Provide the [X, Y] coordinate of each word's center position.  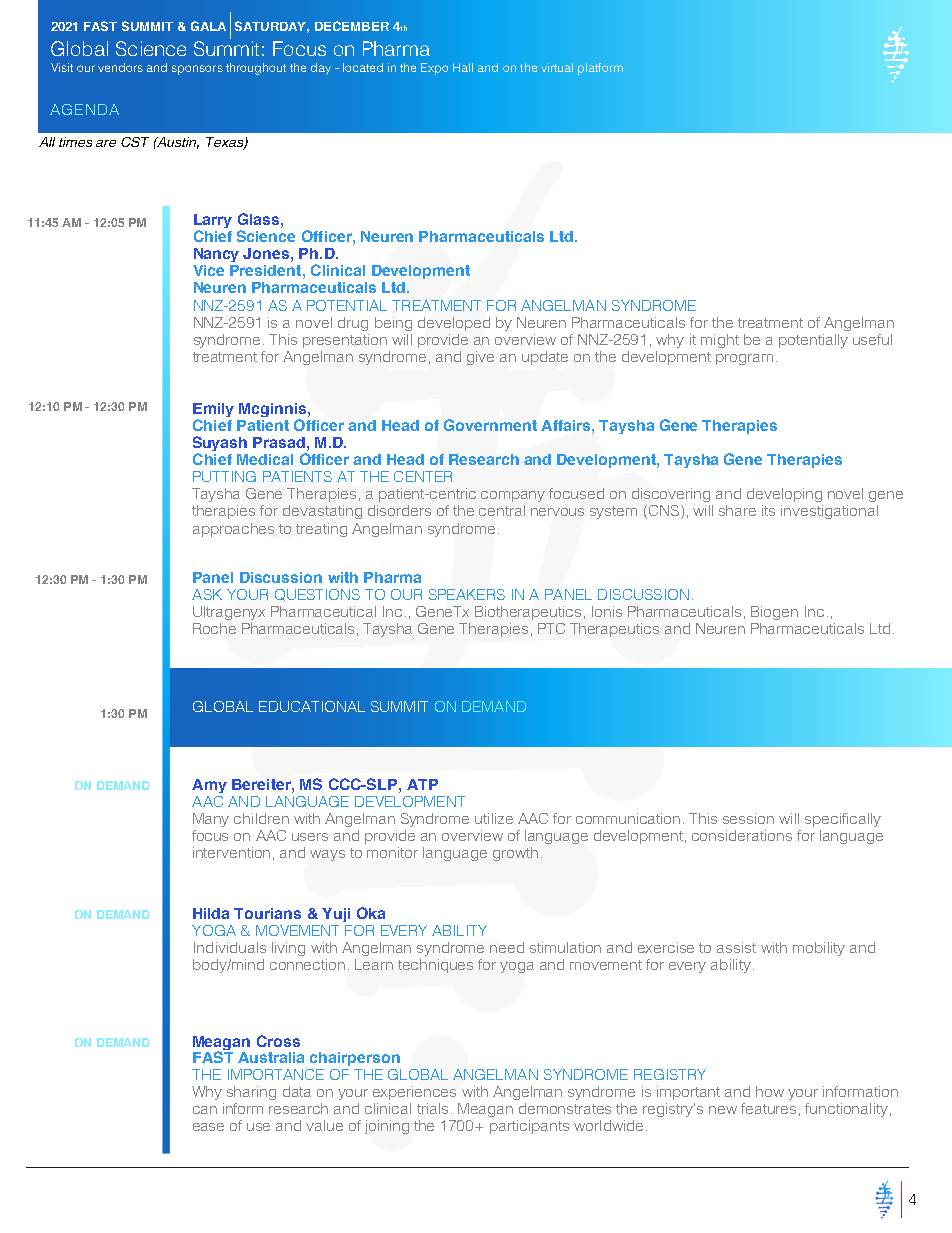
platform [600, 69]
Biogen [774, 613]
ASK [207, 594]
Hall [463, 67]
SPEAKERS [467, 594]
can [205, 1110]
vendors [120, 67]
